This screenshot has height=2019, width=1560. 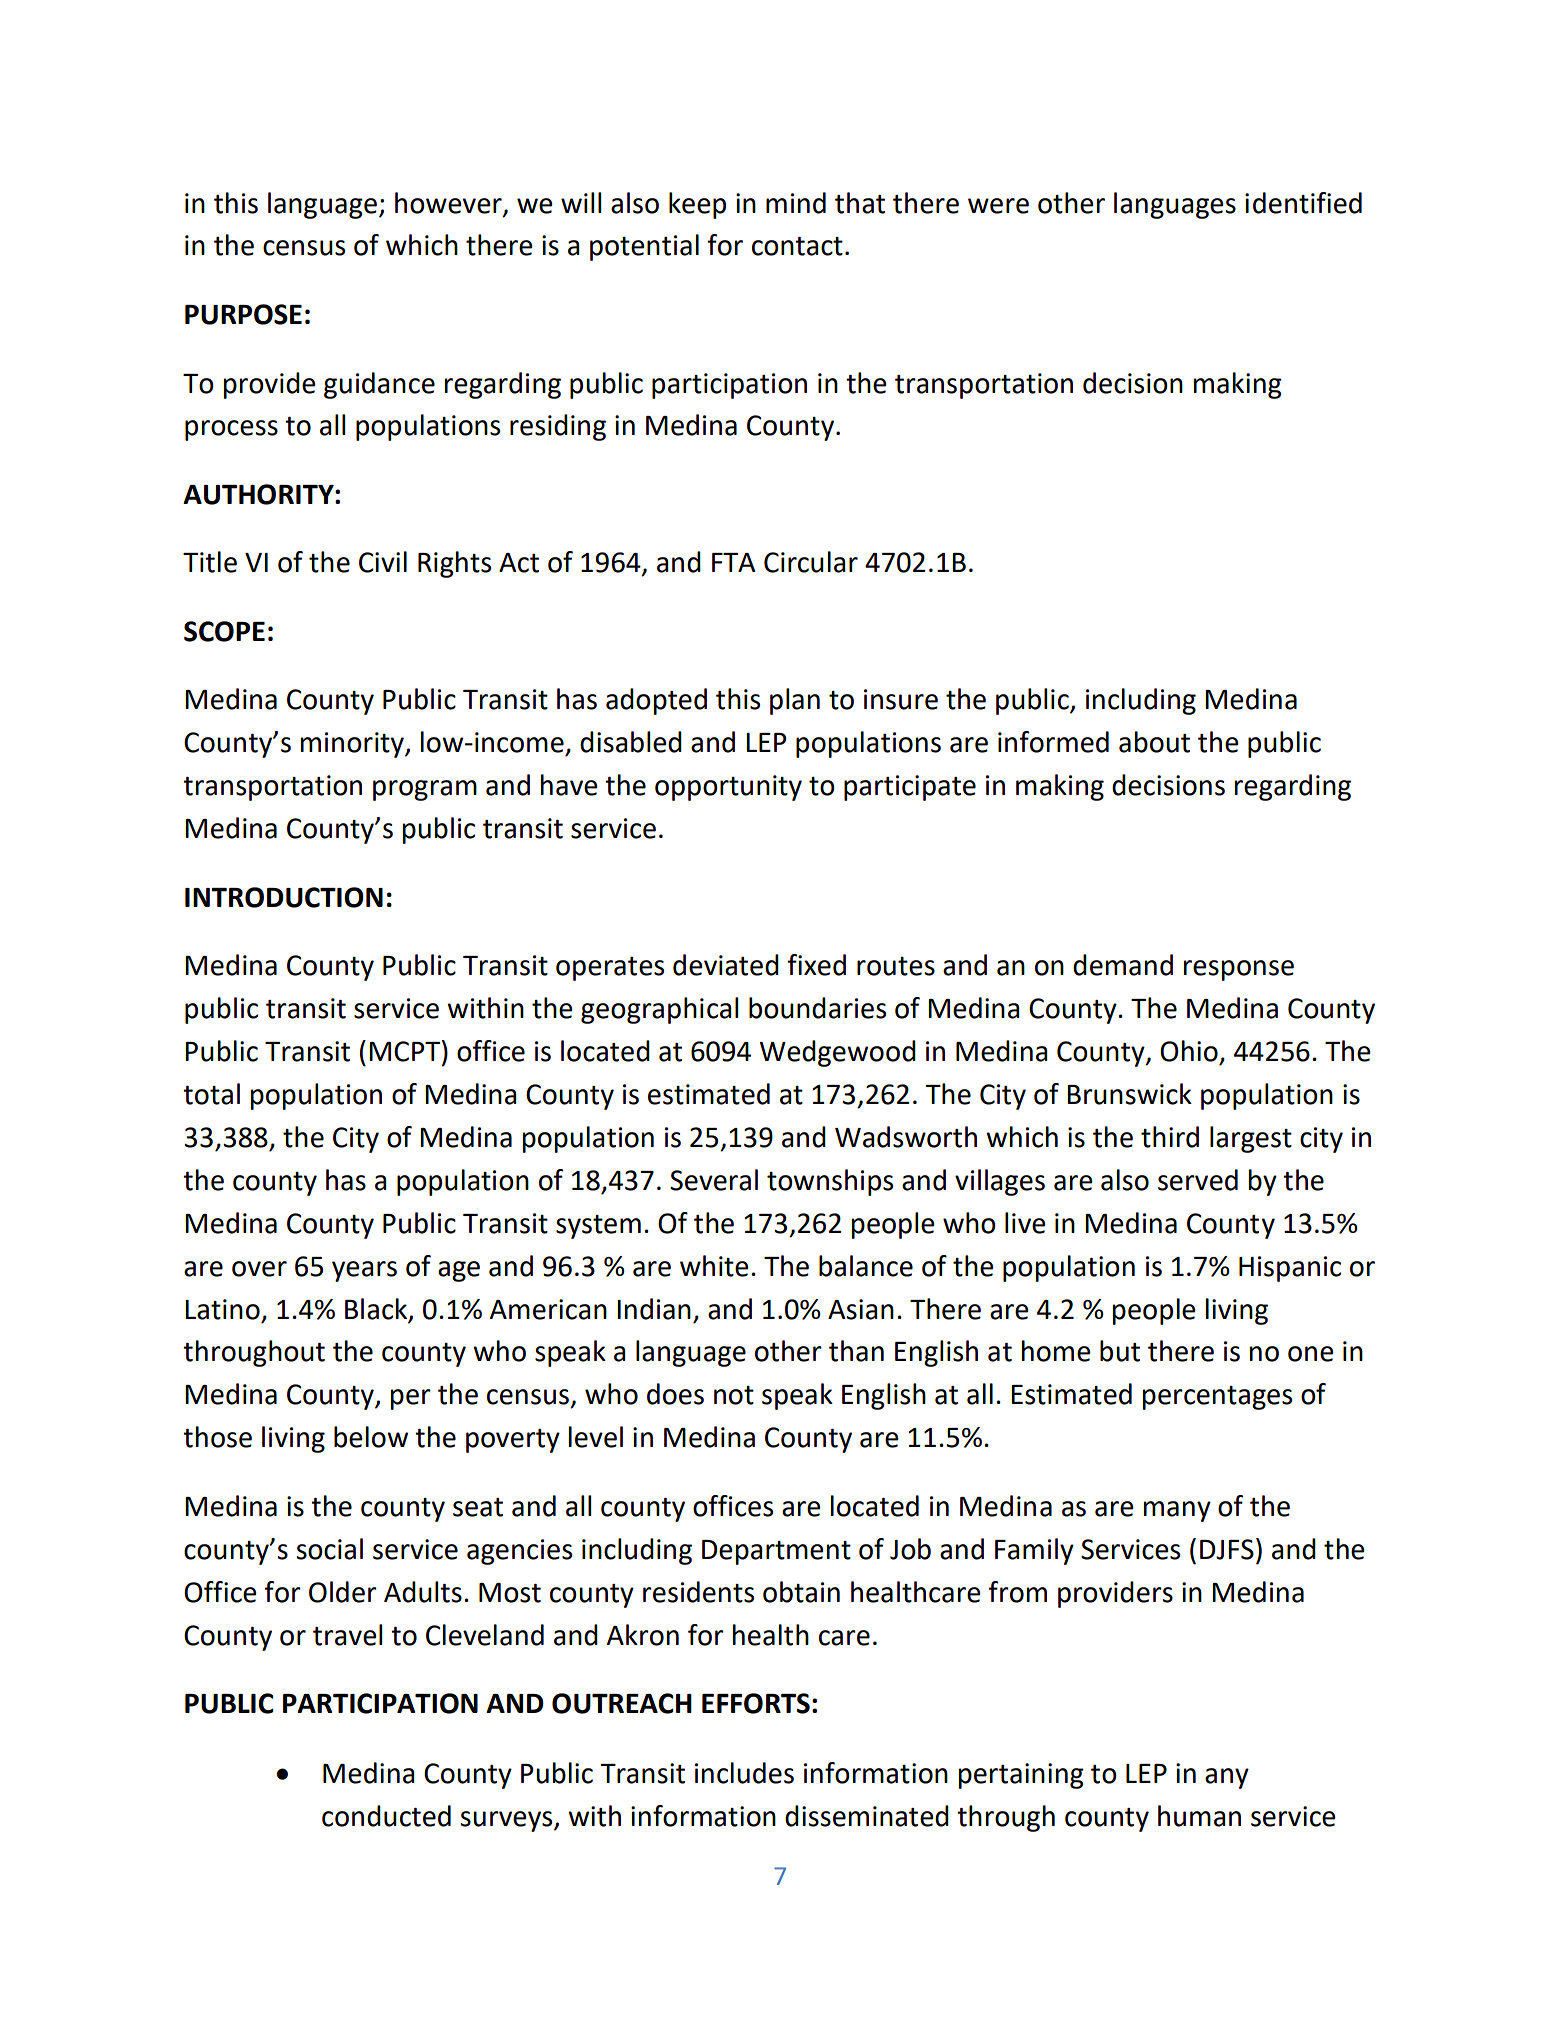 What do you see at coordinates (714, 1266) in the screenshot?
I see `white` at bounding box center [714, 1266].
